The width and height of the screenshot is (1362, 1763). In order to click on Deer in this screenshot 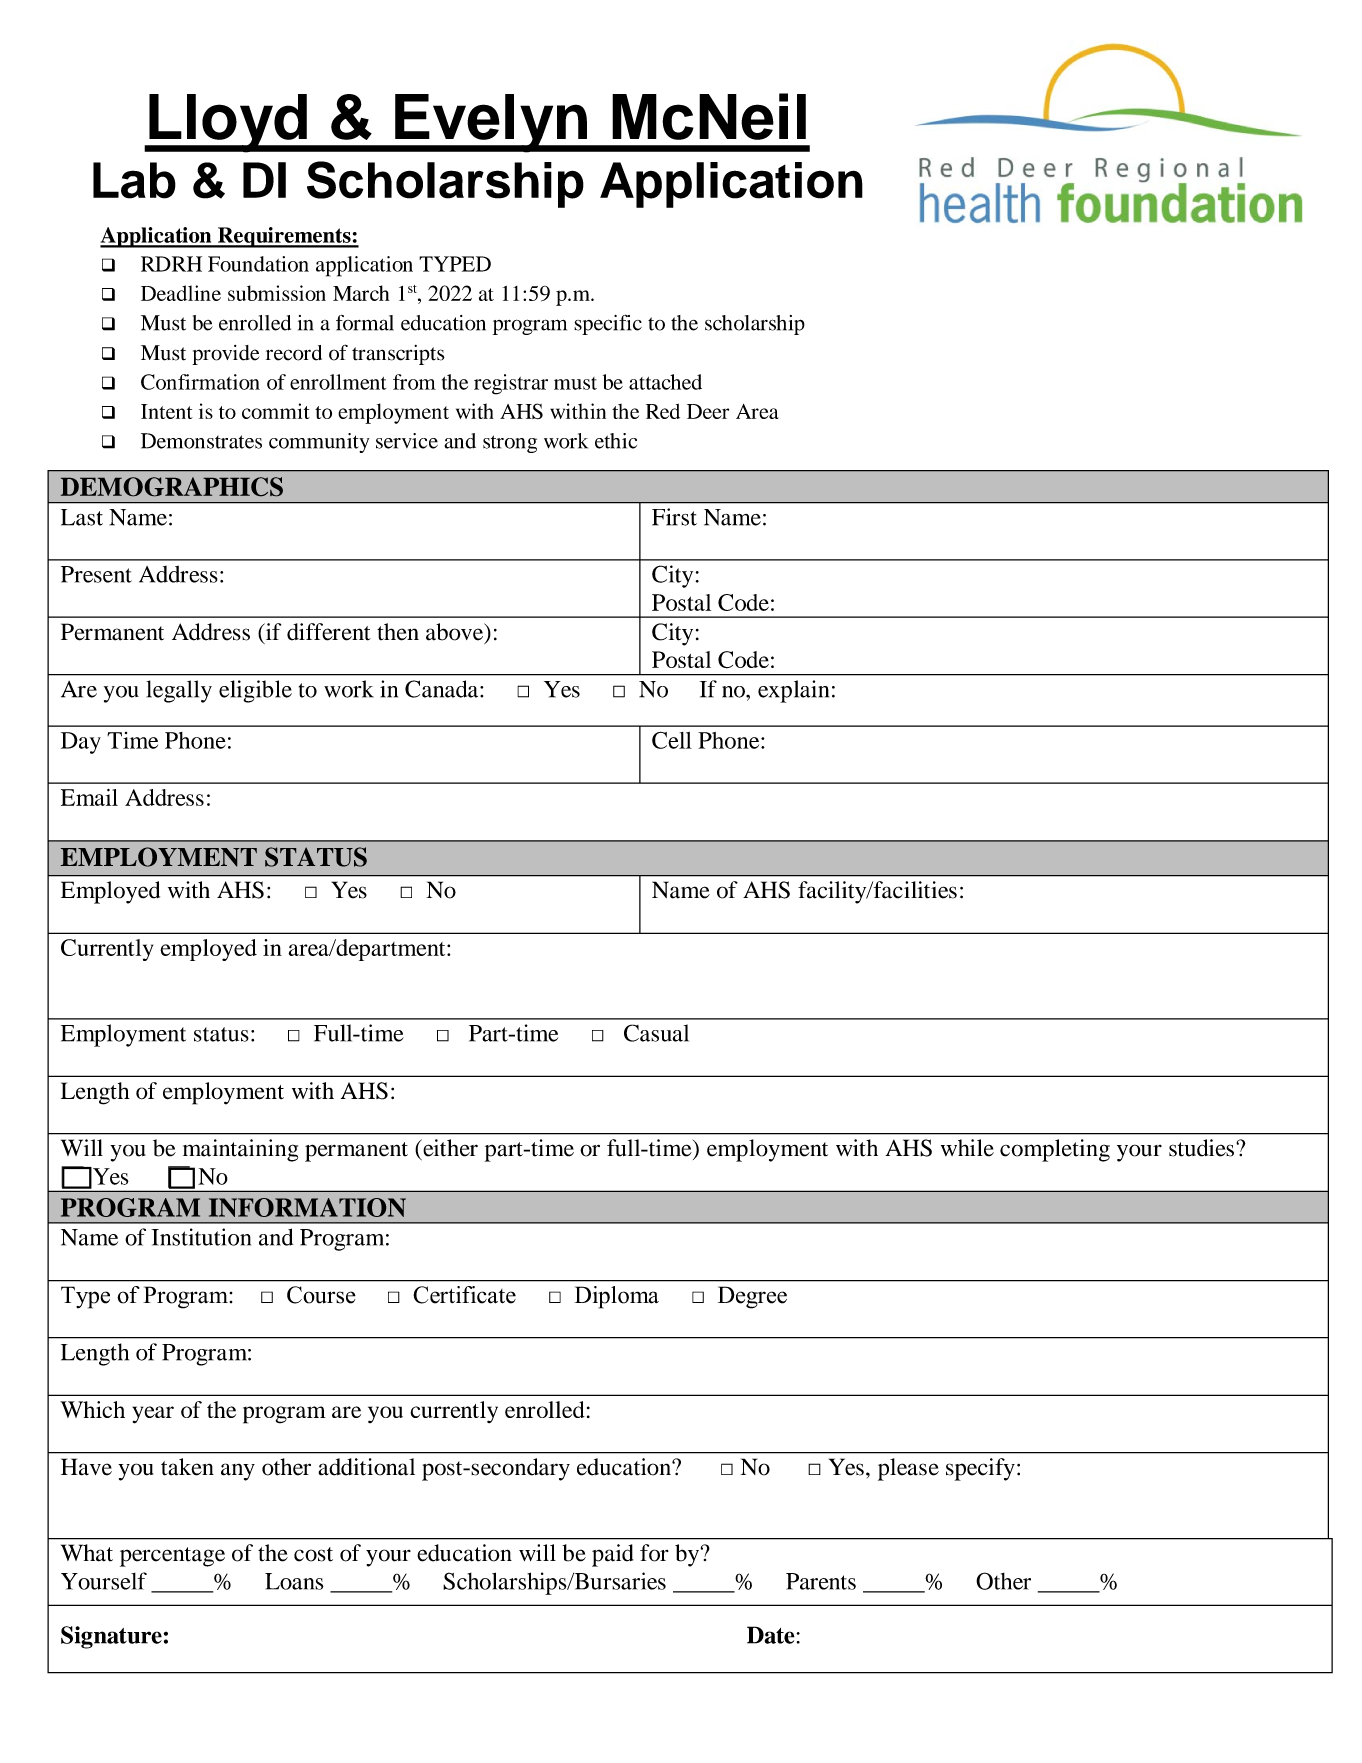, I will do `click(708, 411)`.
